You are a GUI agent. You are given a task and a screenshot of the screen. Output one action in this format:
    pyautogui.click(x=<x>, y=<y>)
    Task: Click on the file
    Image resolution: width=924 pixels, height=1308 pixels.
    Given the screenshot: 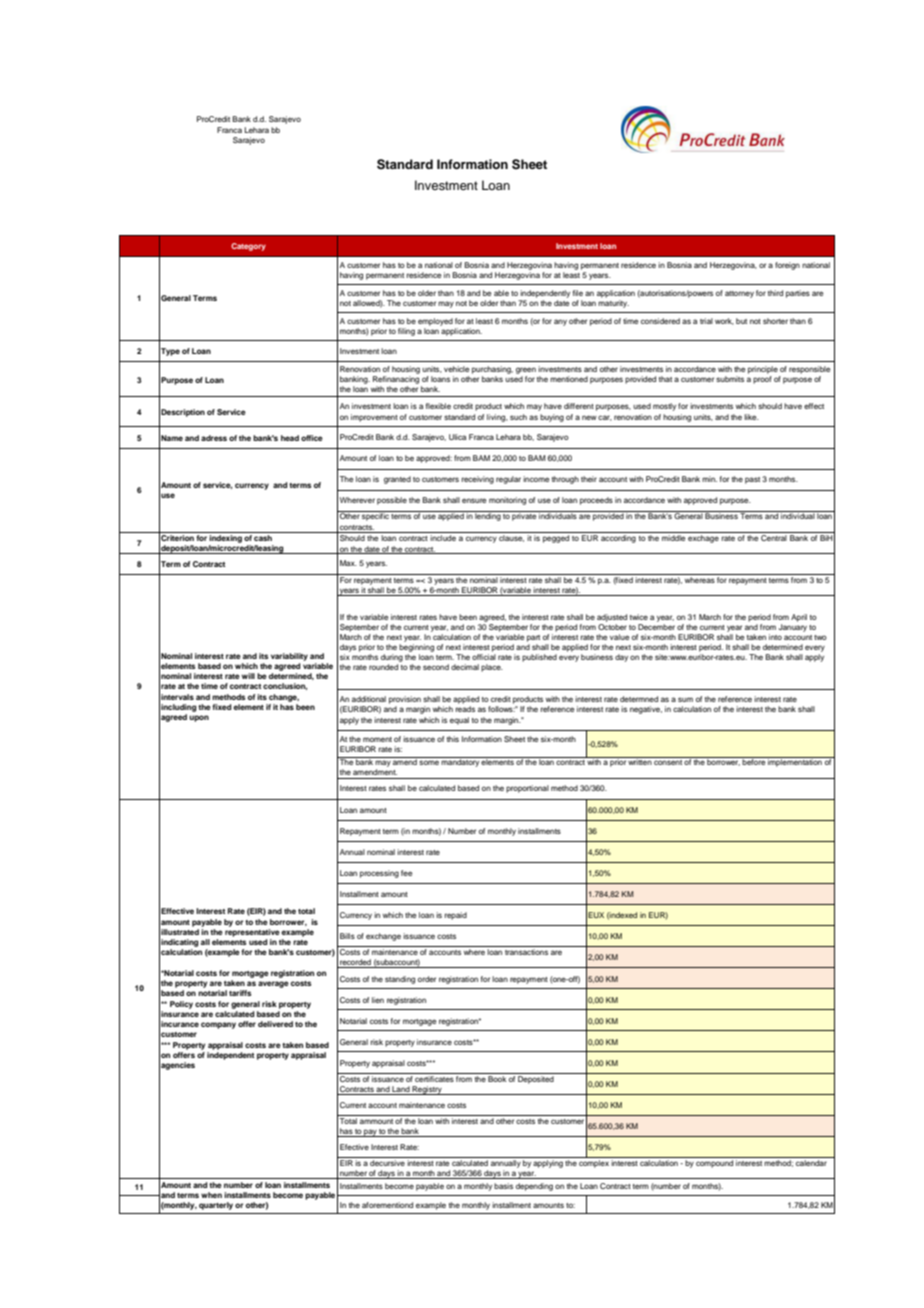 What is the action you would take?
    pyautogui.click(x=578, y=293)
